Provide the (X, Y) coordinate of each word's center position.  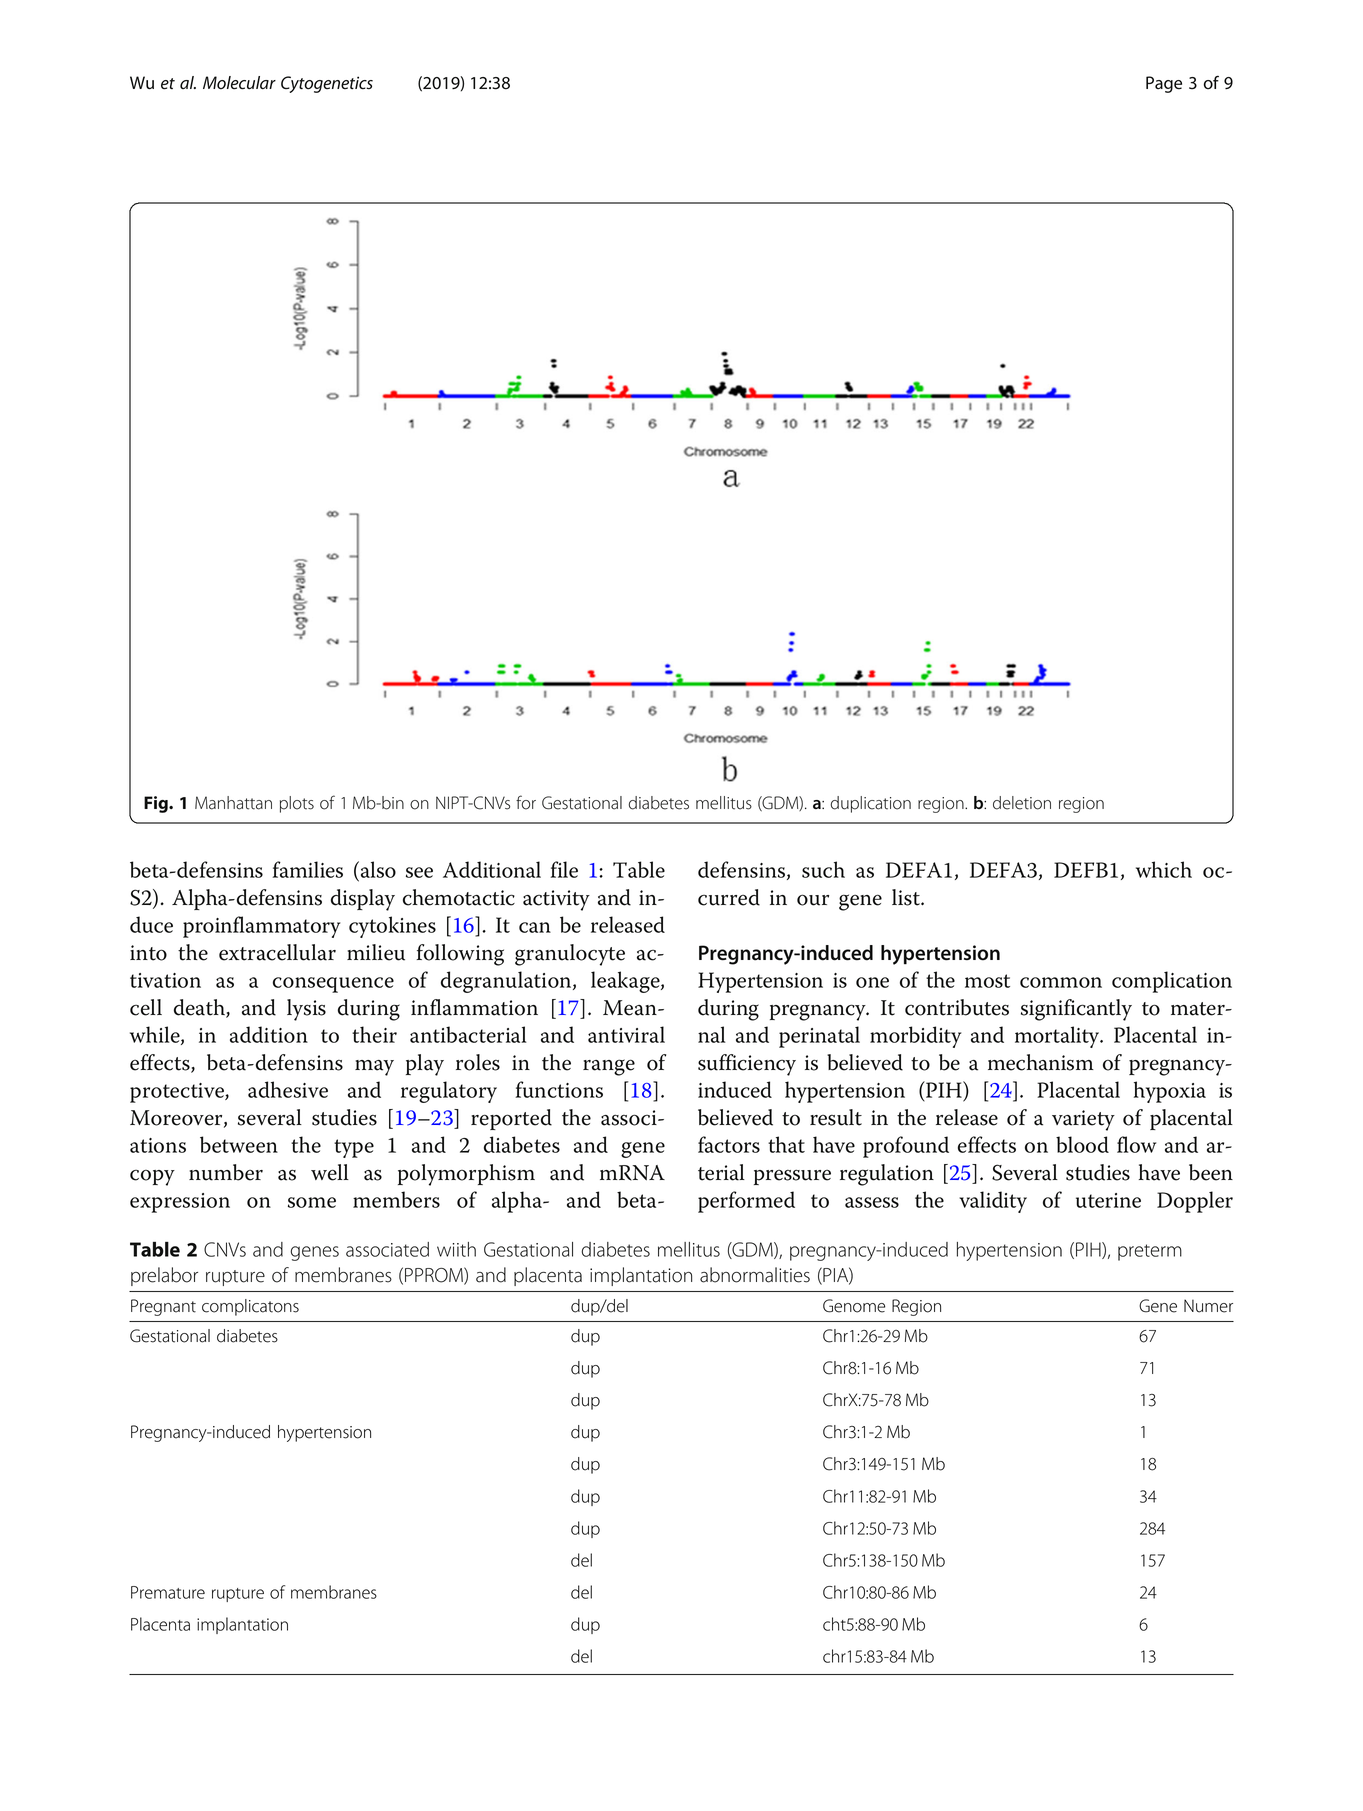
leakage (626, 982)
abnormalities (755, 1275)
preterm (1150, 1252)
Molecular (239, 83)
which (1164, 869)
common (1061, 982)
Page (1164, 84)
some (312, 1202)
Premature (168, 1592)
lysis (306, 1010)
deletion (1022, 803)
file (564, 869)
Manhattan (233, 803)
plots (297, 804)
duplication (871, 804)
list (907, 897)
